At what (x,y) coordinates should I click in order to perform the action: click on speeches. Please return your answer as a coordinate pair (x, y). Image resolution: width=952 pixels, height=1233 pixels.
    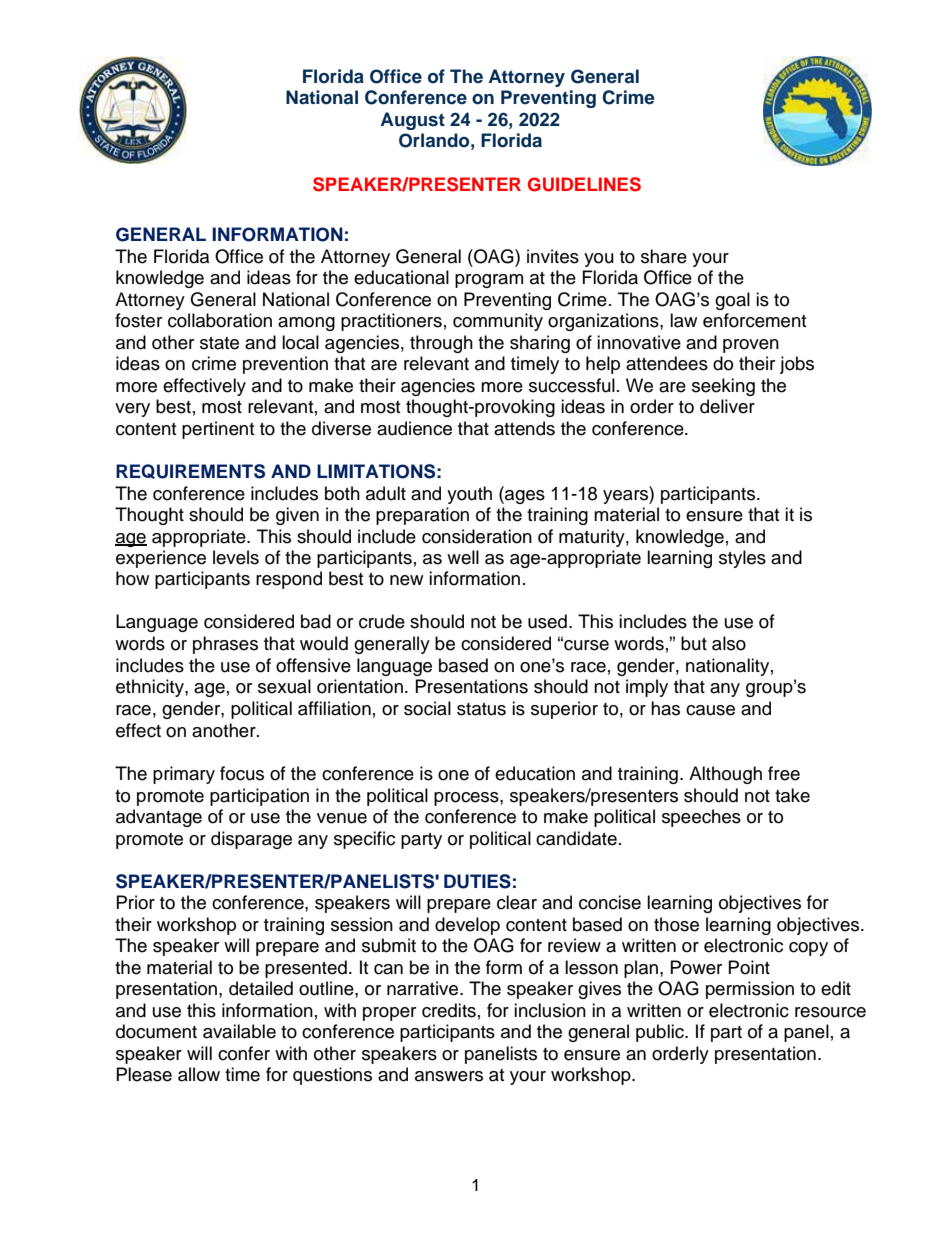
    Looking at the image, I should click on (701, 818).
